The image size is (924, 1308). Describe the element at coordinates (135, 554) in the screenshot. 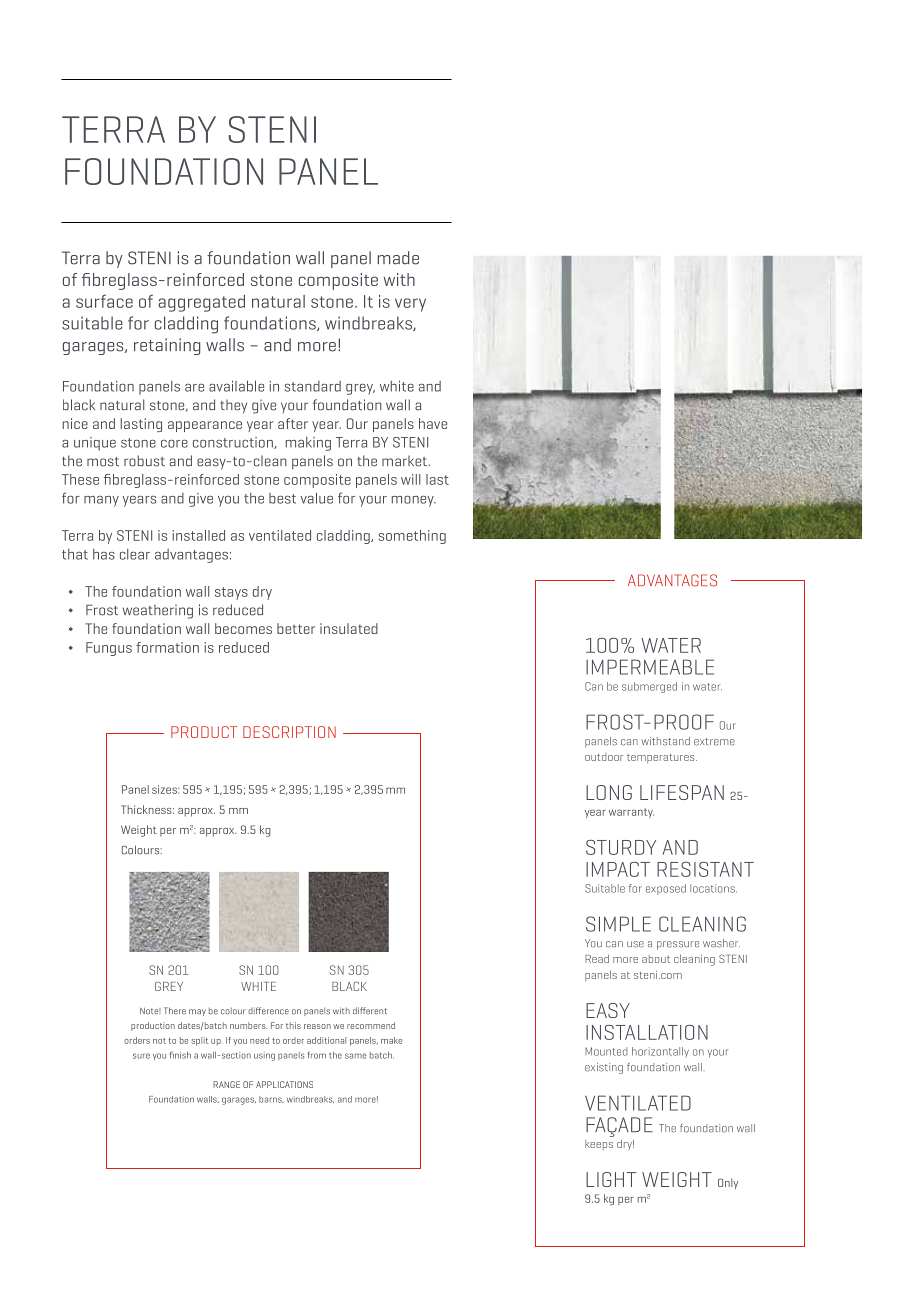

I see `clear` at that location.
